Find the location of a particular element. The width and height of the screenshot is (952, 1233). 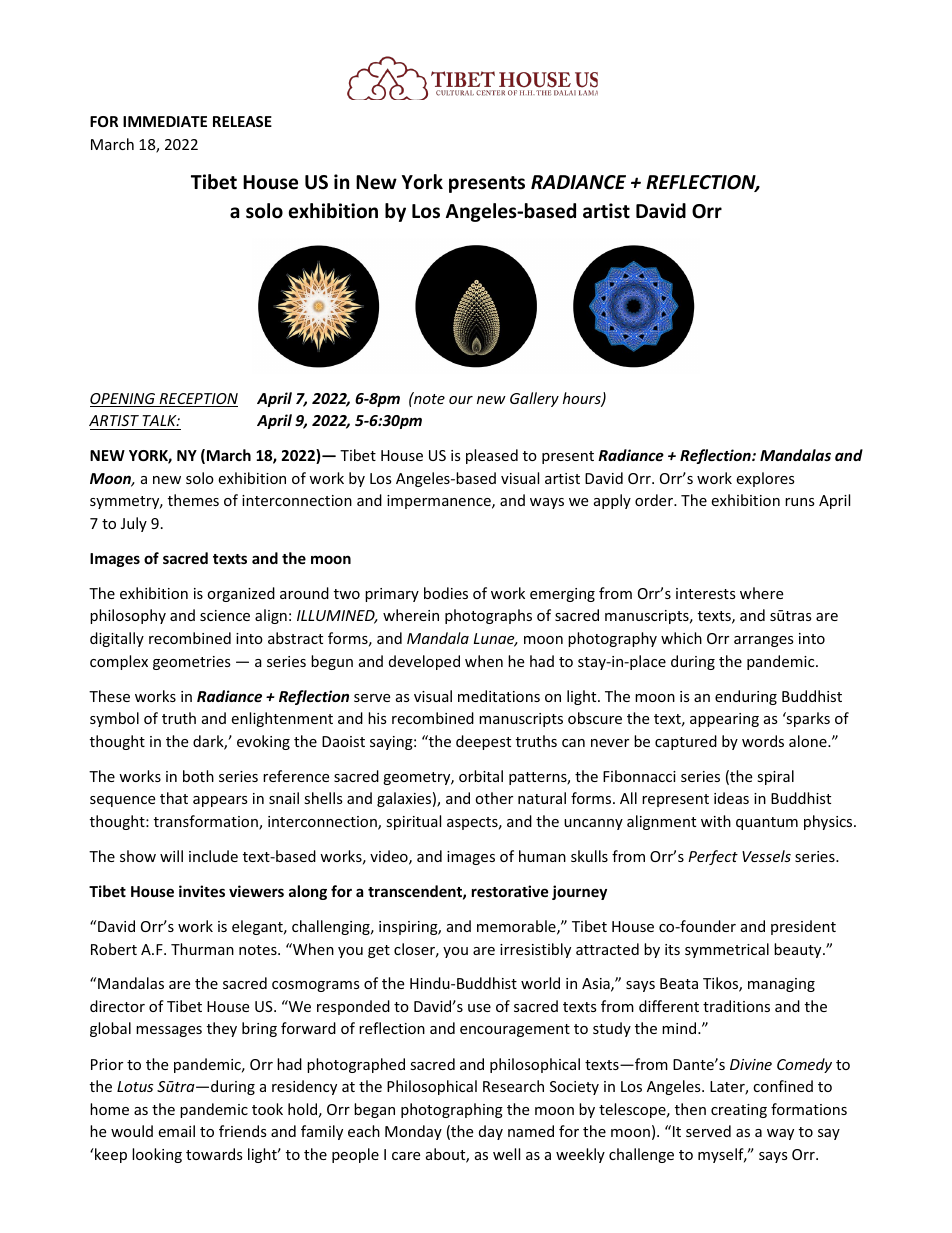

IMMEDIATE is located at coordinates (165, 121).
